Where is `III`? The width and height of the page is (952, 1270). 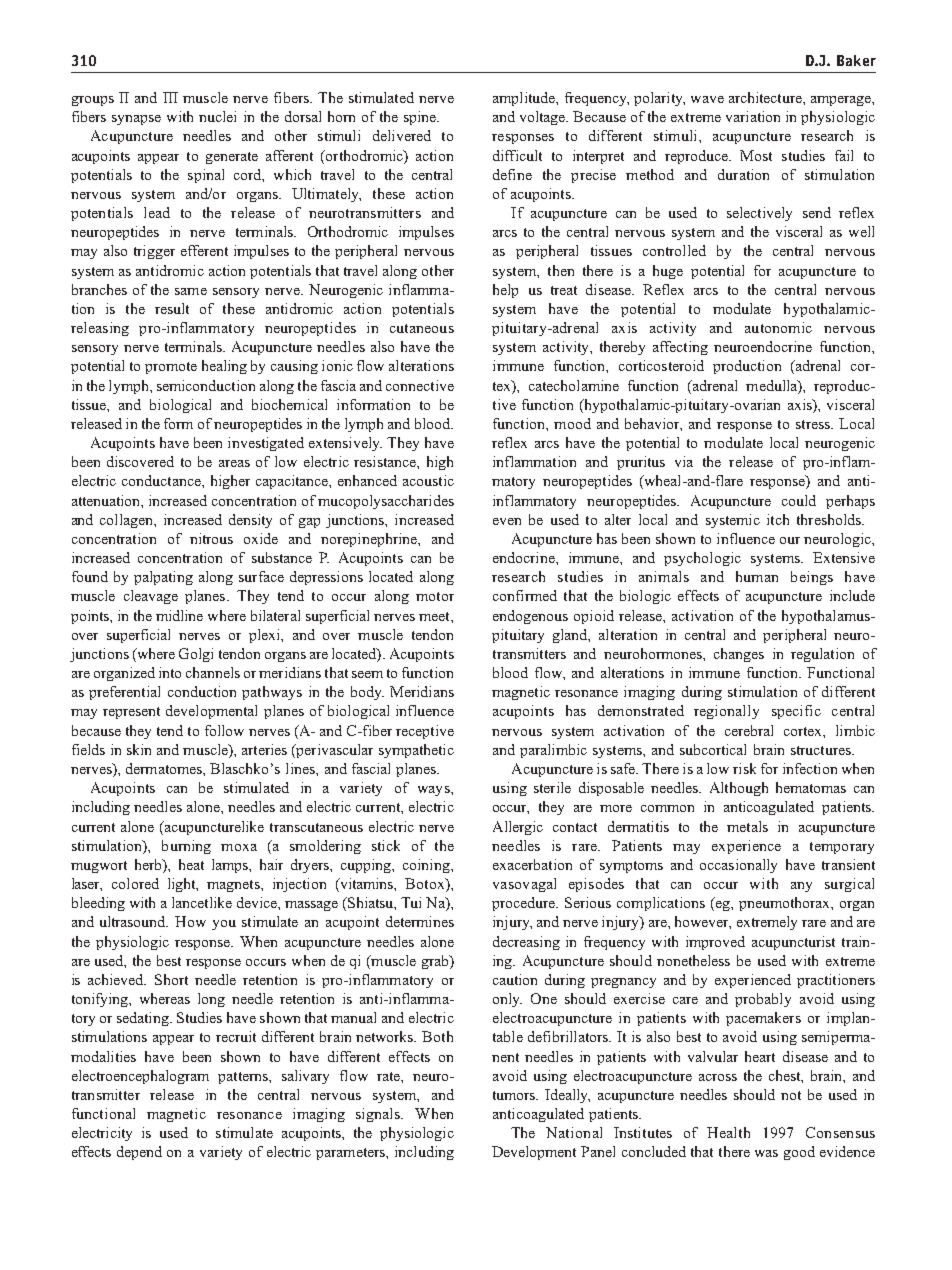 III is located at coordinates (170, 97).
